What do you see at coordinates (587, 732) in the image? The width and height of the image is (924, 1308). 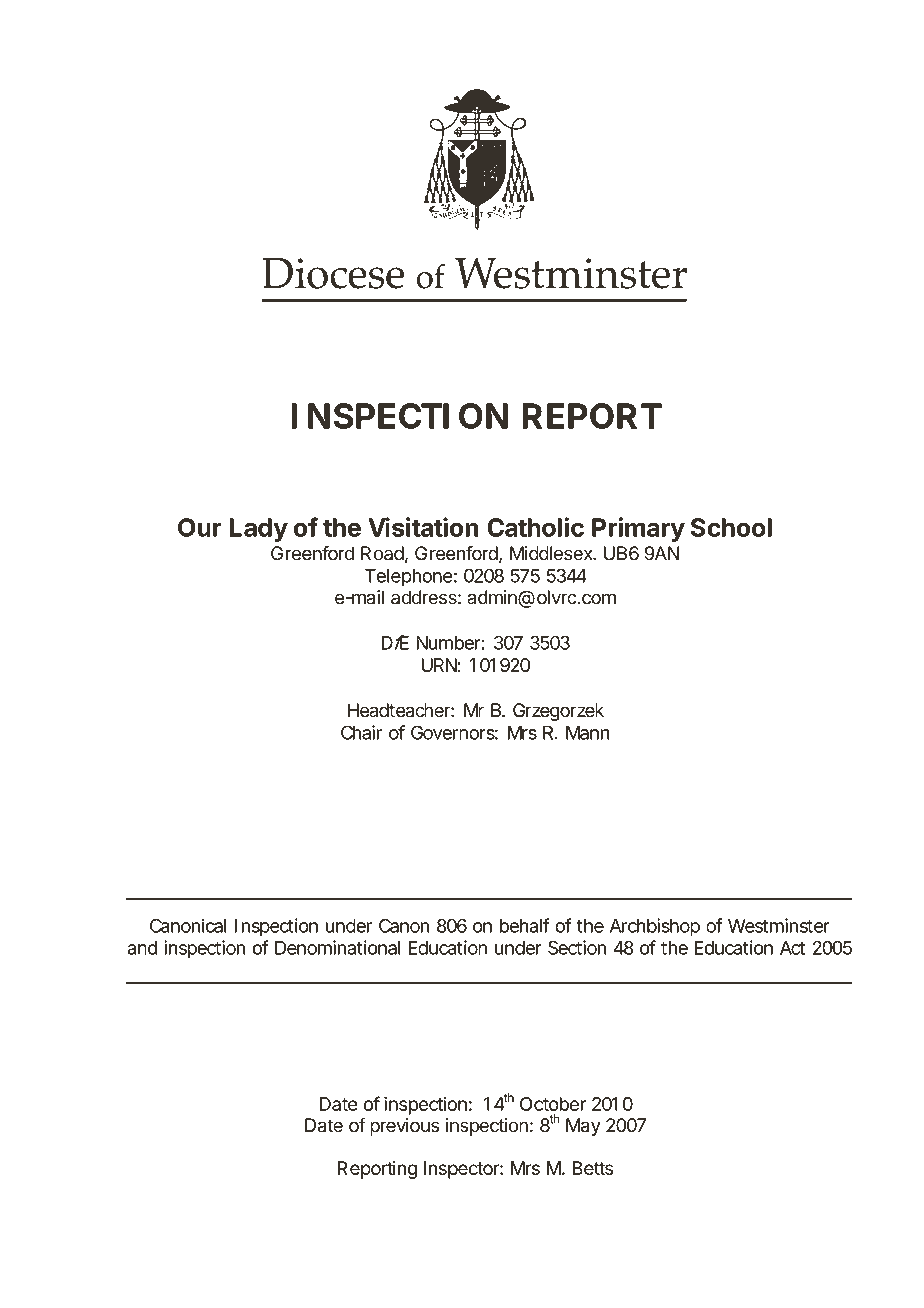 I see `Mann` at bounding box center [587, 732].
